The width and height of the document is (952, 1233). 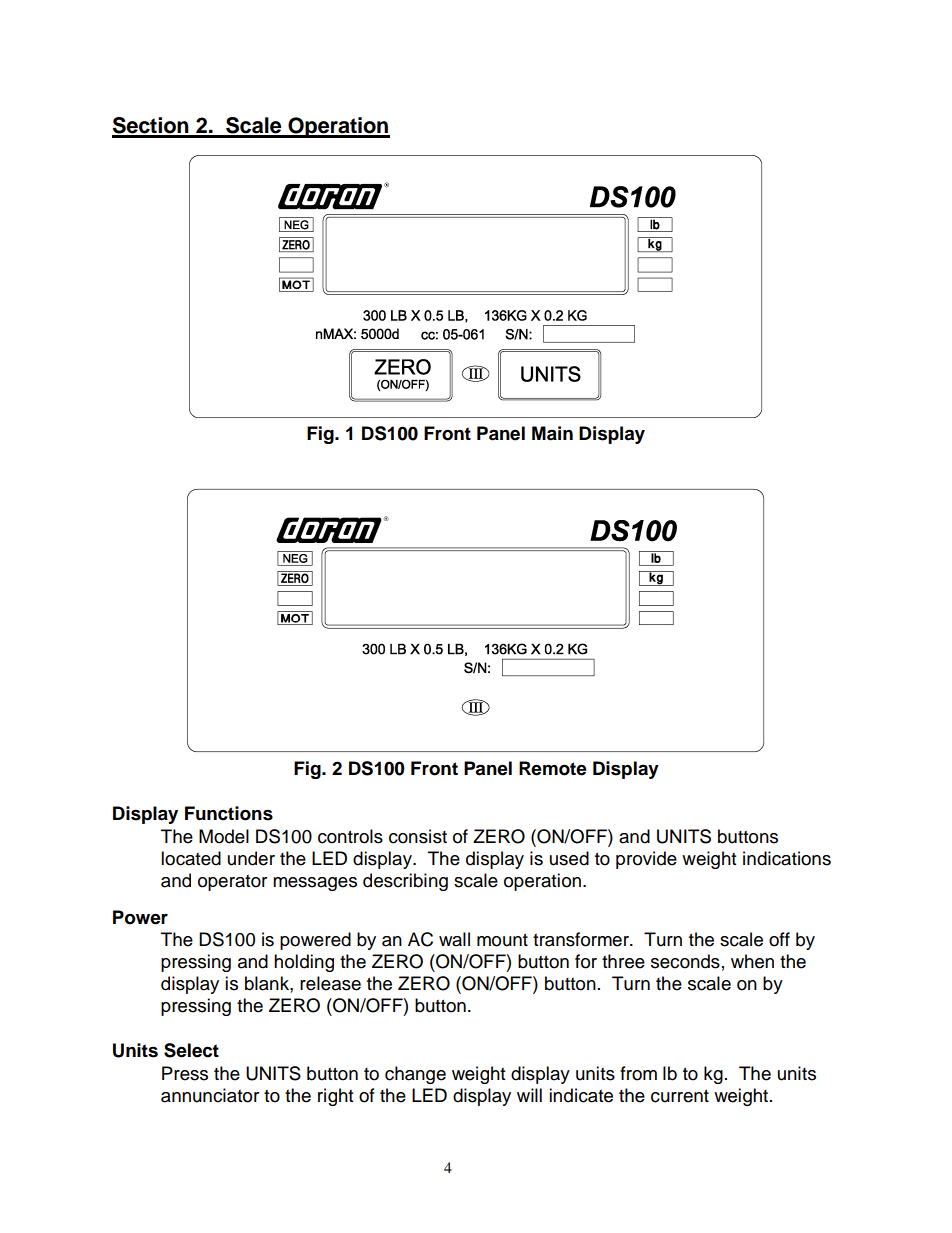 What do you see at coordinates (553, 768) in the document?
I see `Remote` at bounding box center [553, 768].
